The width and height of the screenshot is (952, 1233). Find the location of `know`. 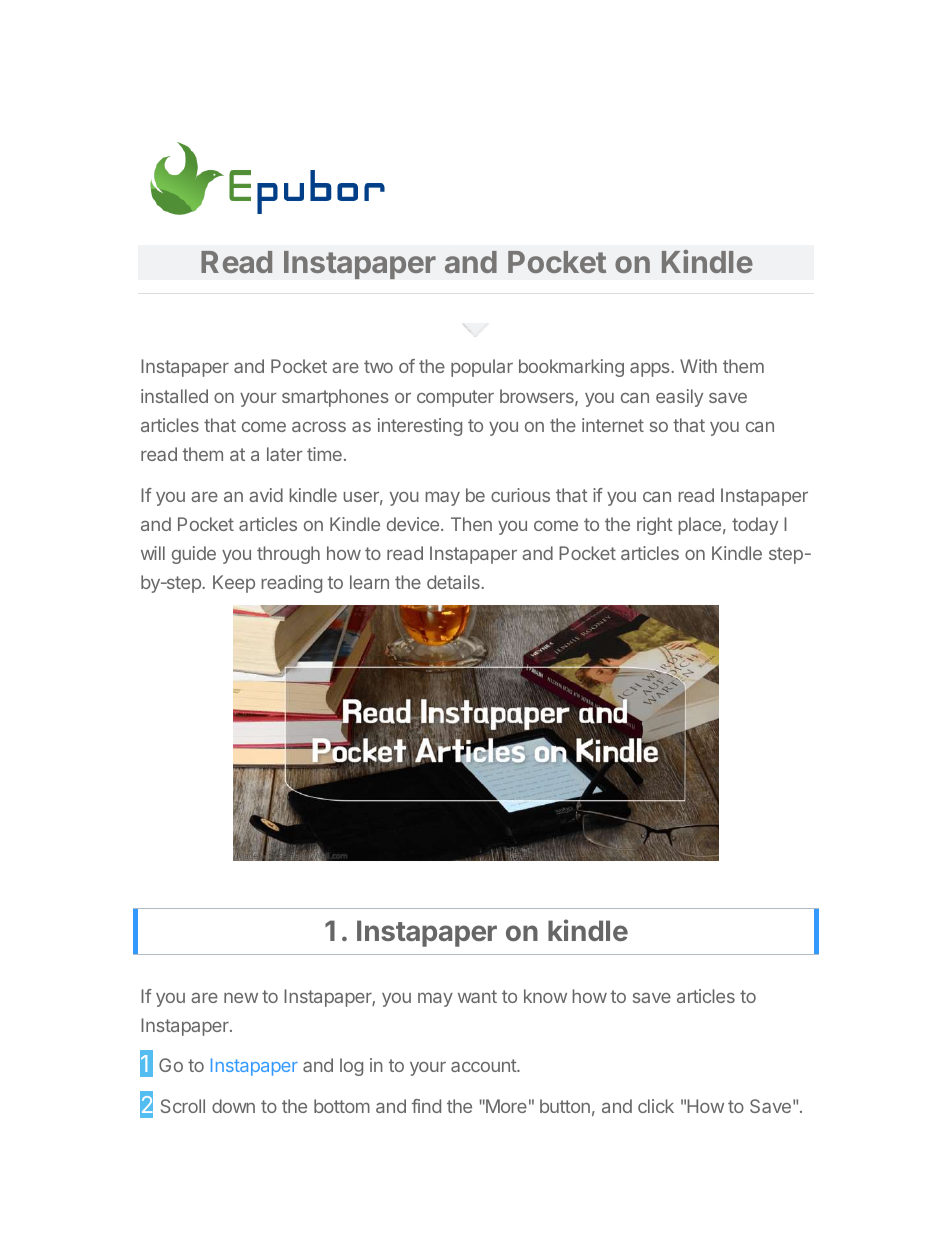

know is located at coordinates (545, 996).
